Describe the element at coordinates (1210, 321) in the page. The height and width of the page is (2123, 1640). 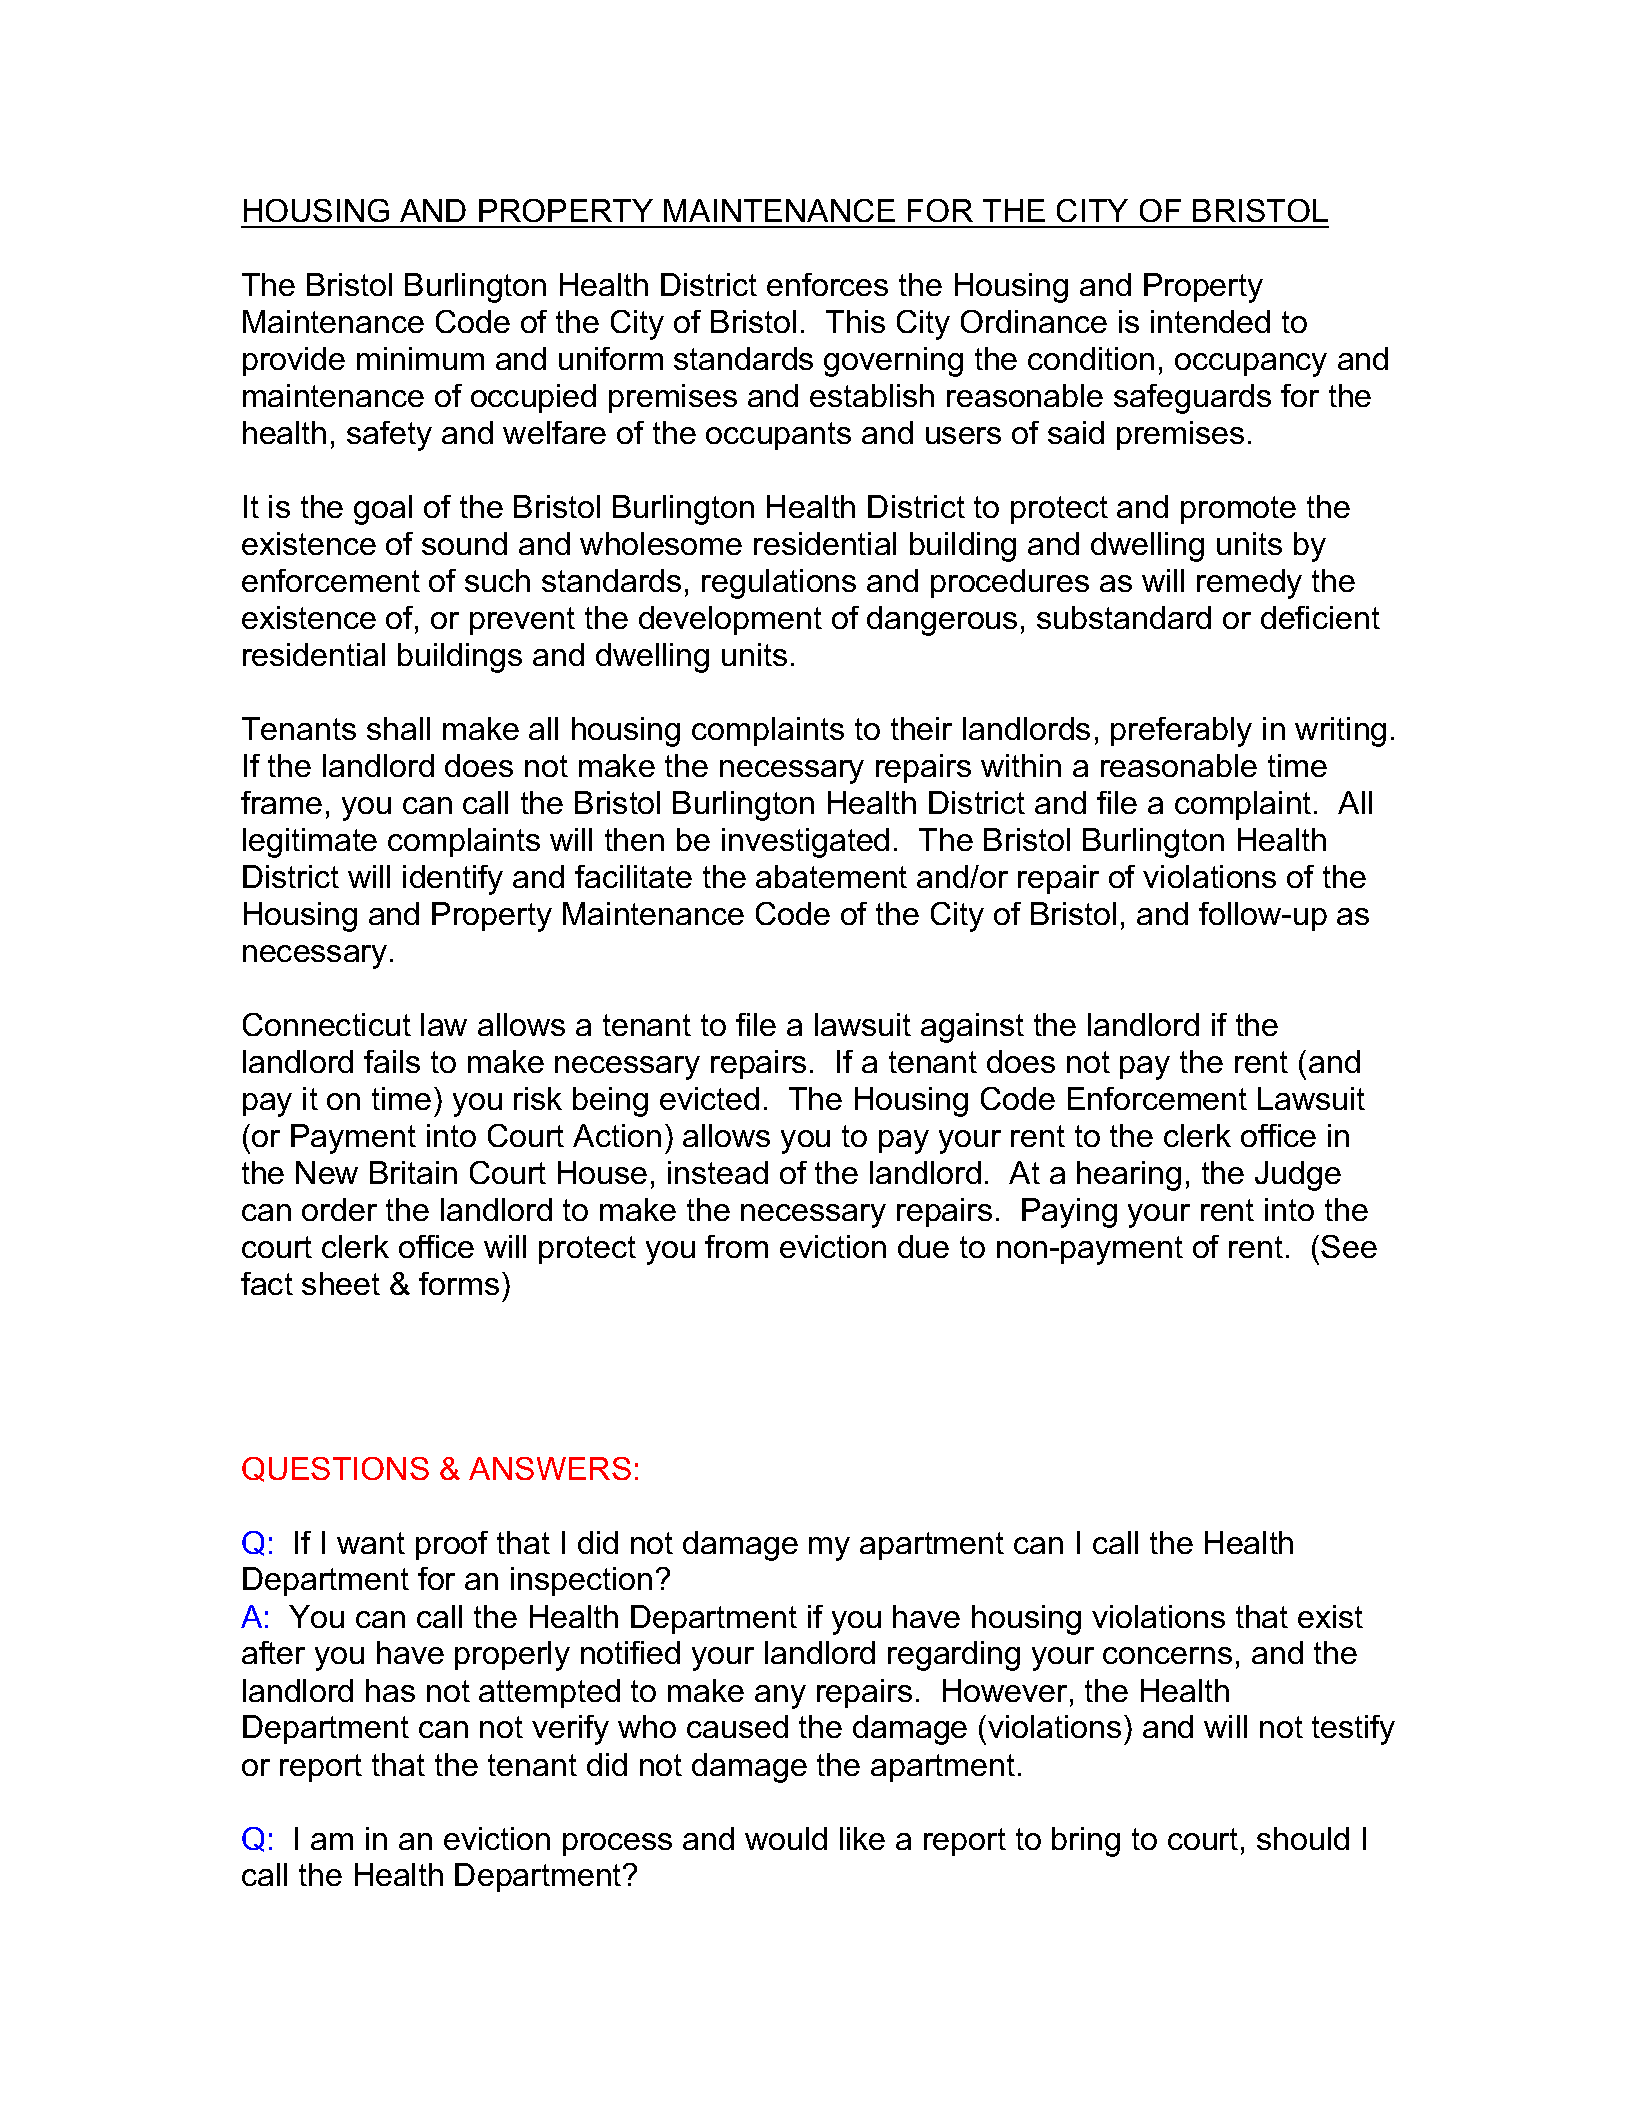
I see `intended` at that location.
